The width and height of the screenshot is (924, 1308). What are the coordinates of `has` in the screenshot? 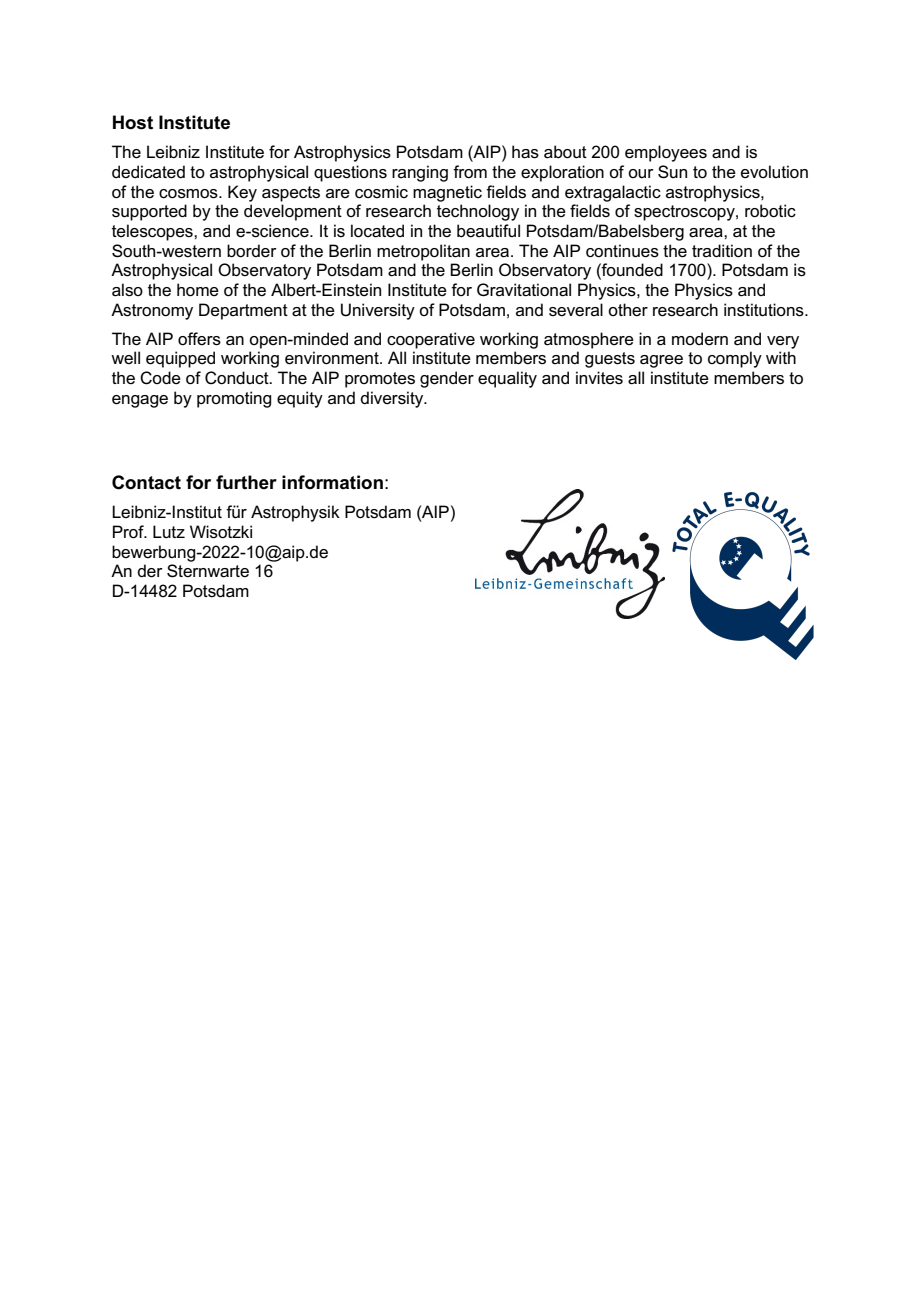 It's located at (525, 152).
